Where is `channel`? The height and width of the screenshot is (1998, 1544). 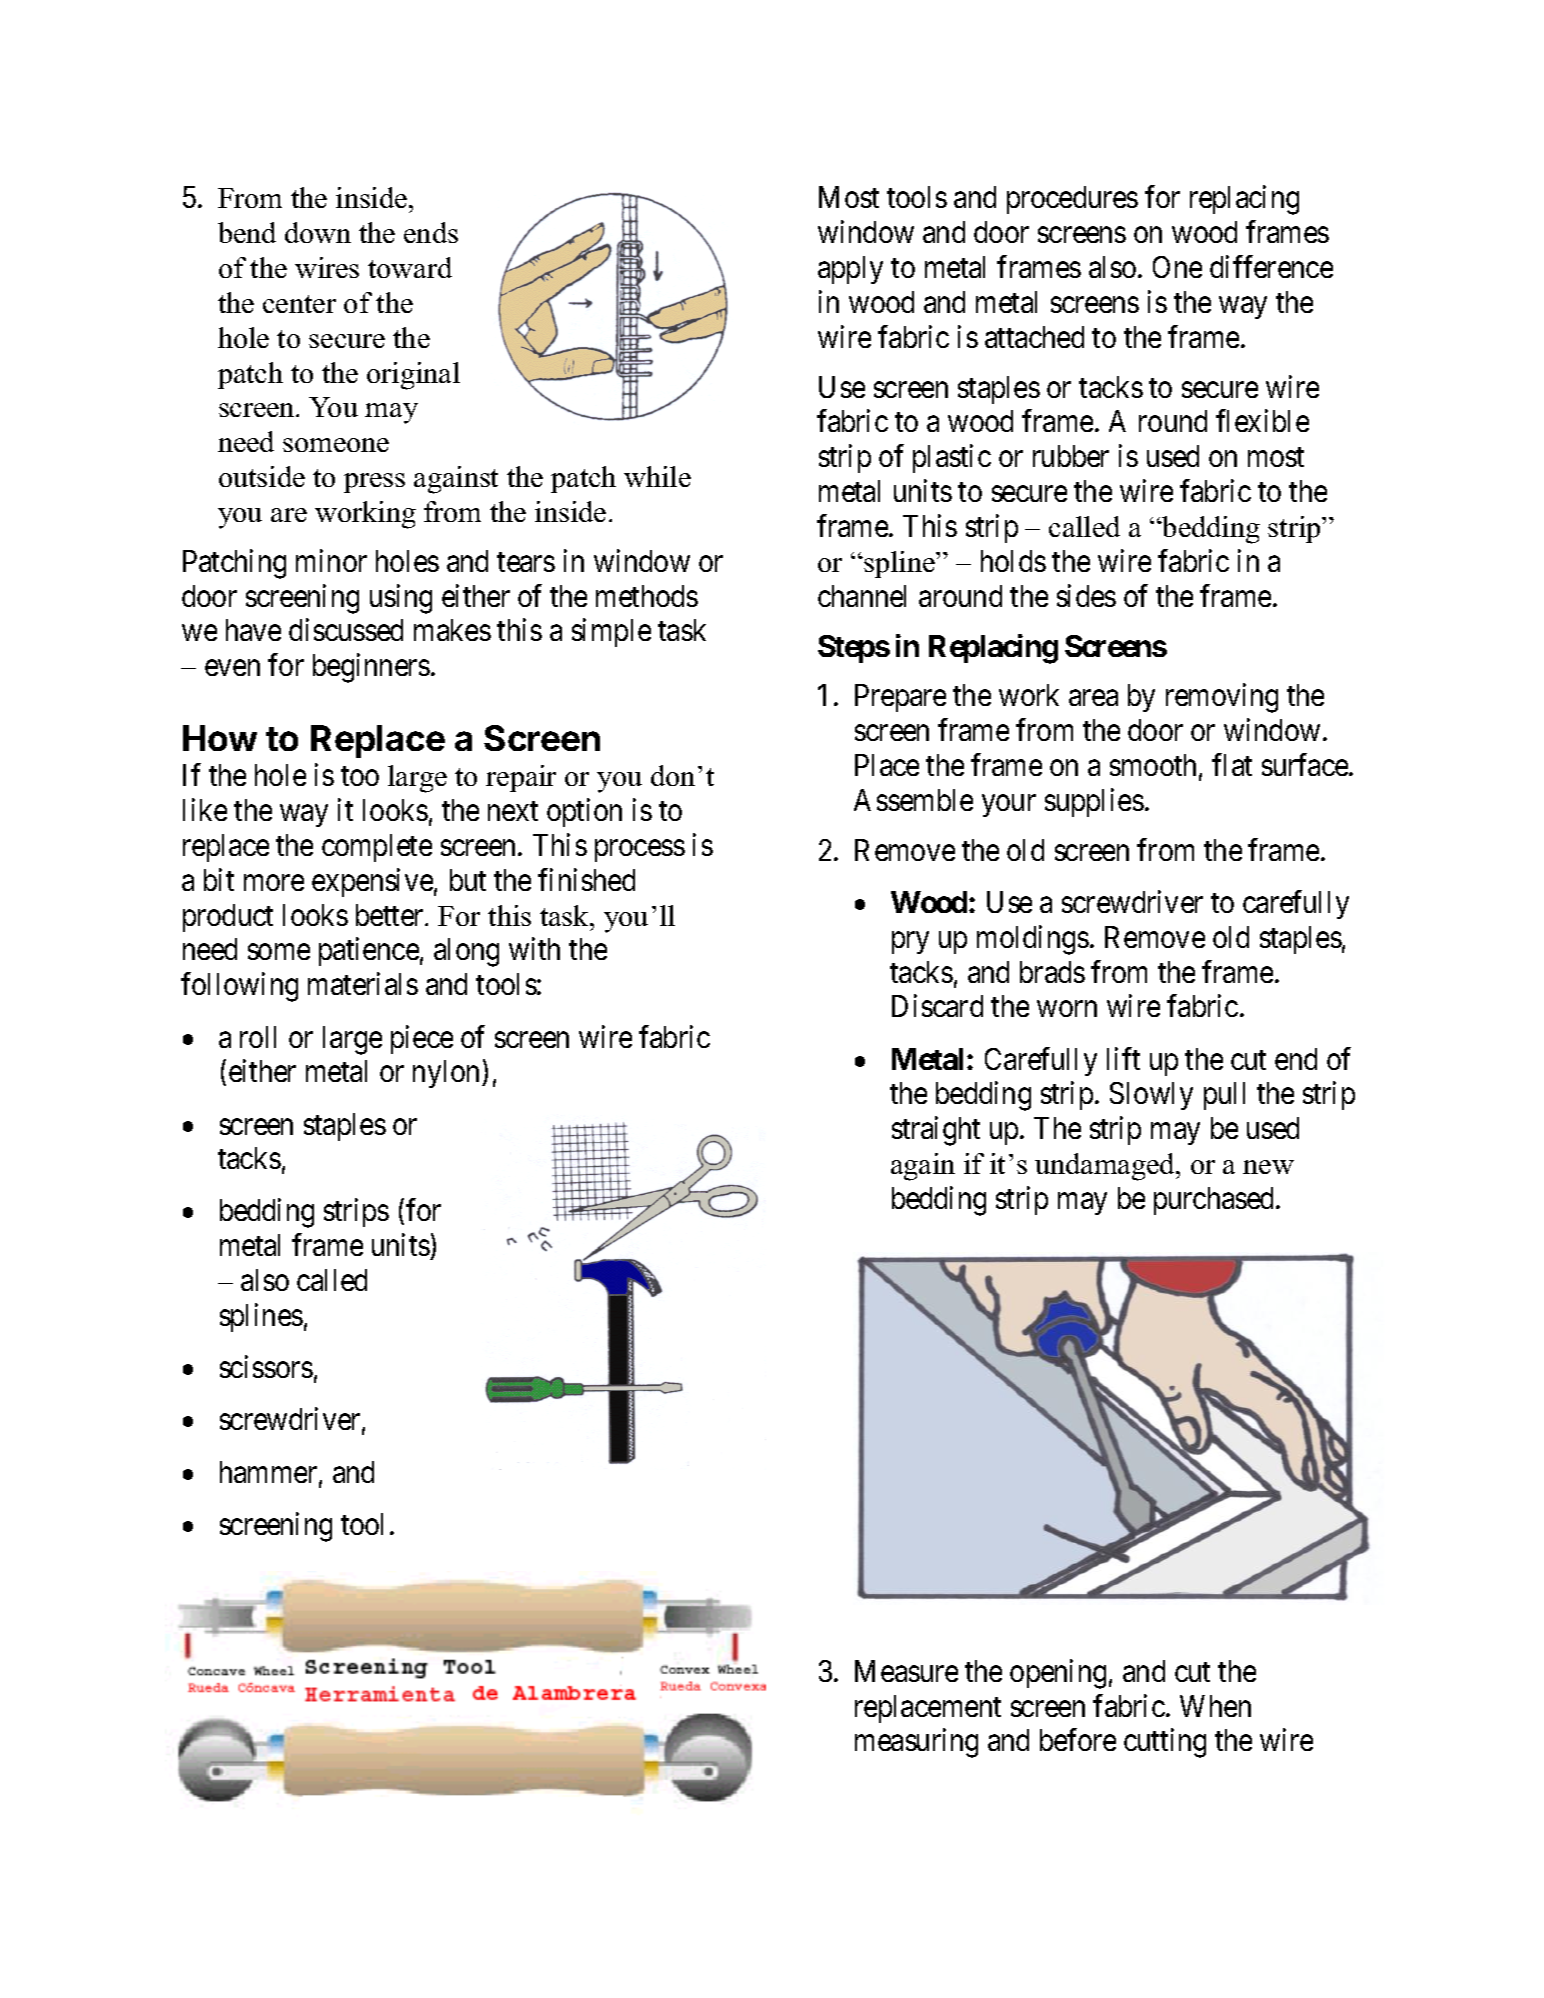
channel is located at coordinates (862, 596).
